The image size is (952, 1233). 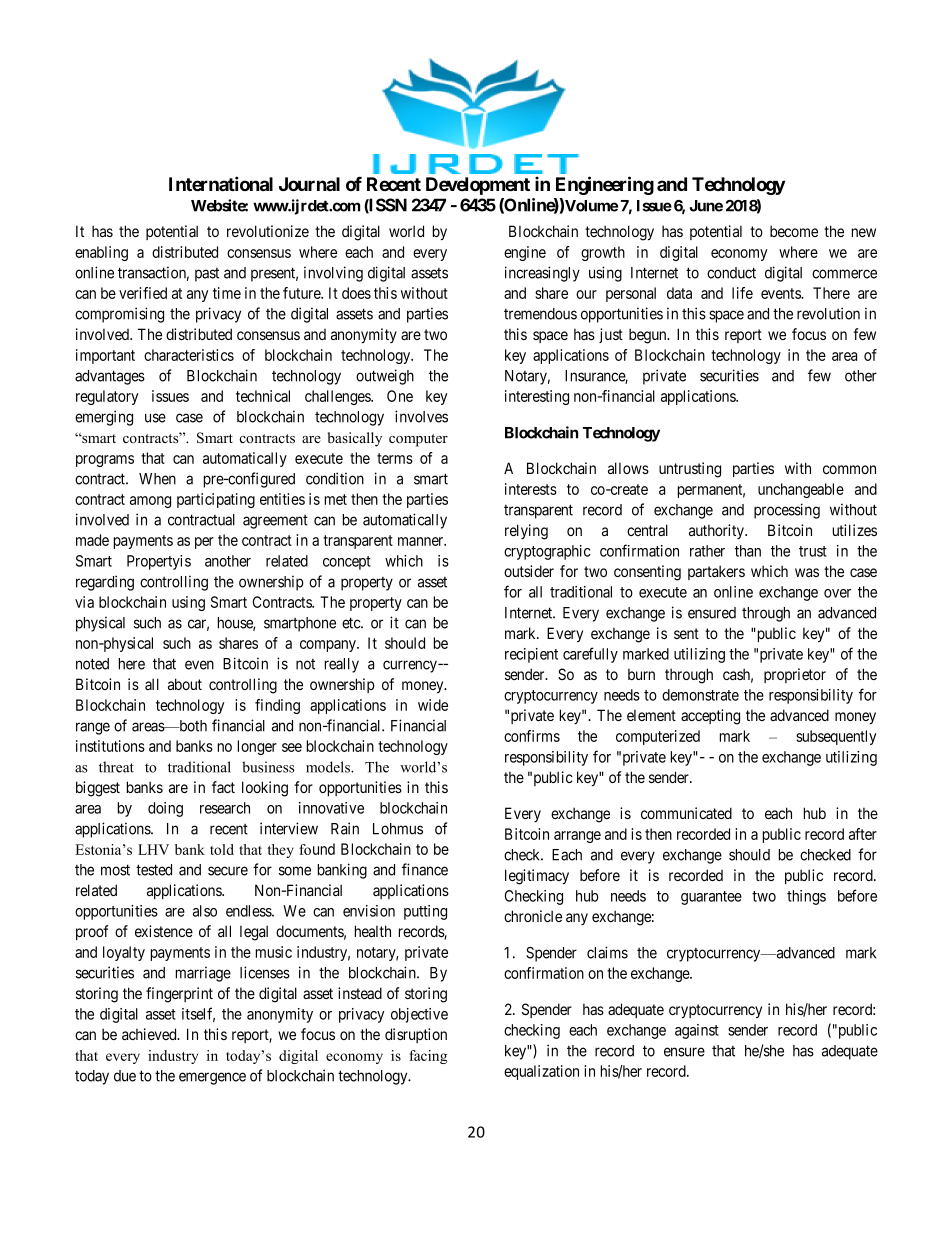 What do you see at coordinates (185, 684) in the screenshot?
I see `about` at bounding box center [185, 684].
